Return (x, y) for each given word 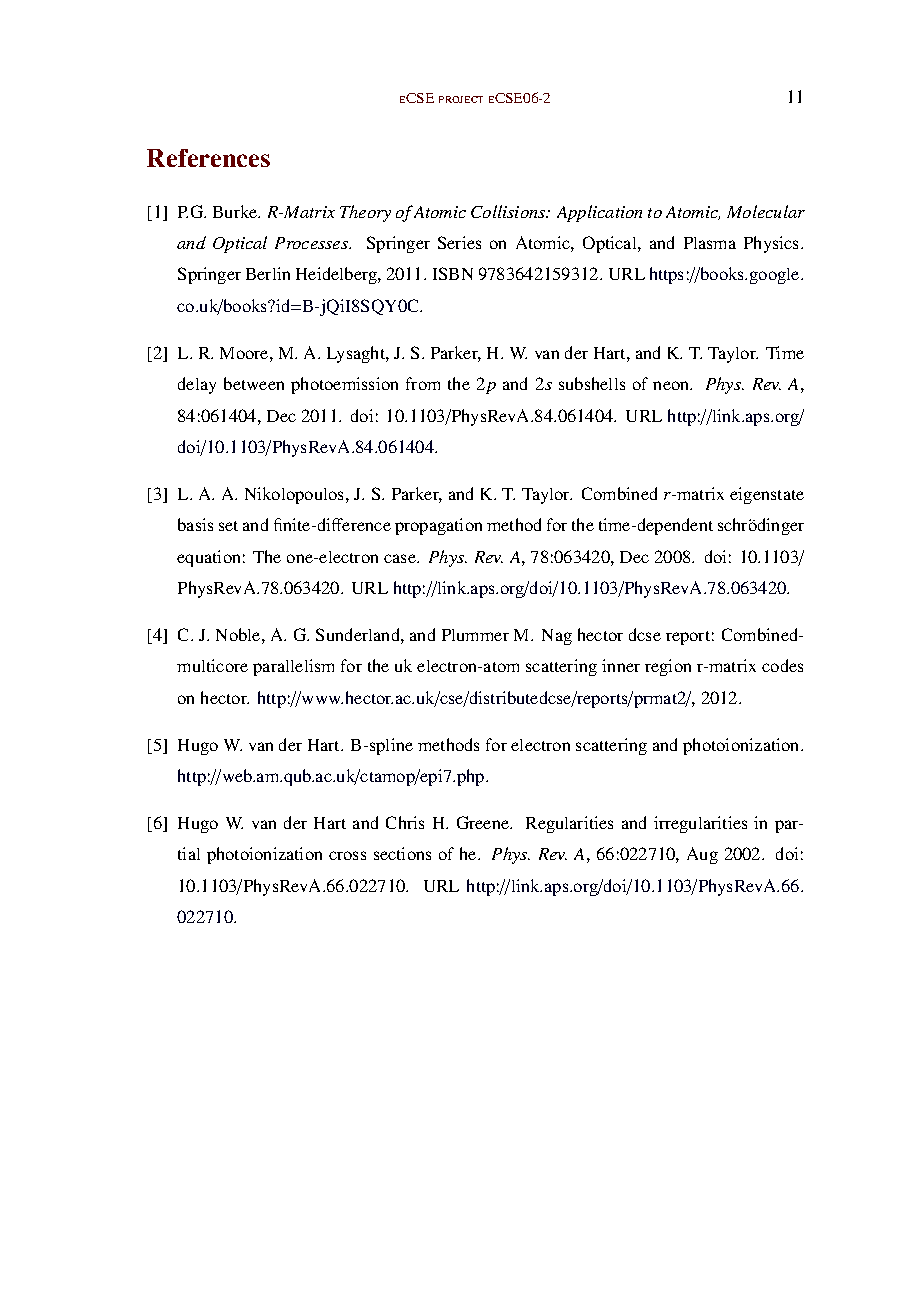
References (208, 158)
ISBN (453, 273)
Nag (557, 637)
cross (347, 855)
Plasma (710, 243)
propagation (438, 526)
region (668, 667)
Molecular (766, 211)
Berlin (268, 273)
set (228, 526)
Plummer (475, 635)
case (401, 558)
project (461, 99)
